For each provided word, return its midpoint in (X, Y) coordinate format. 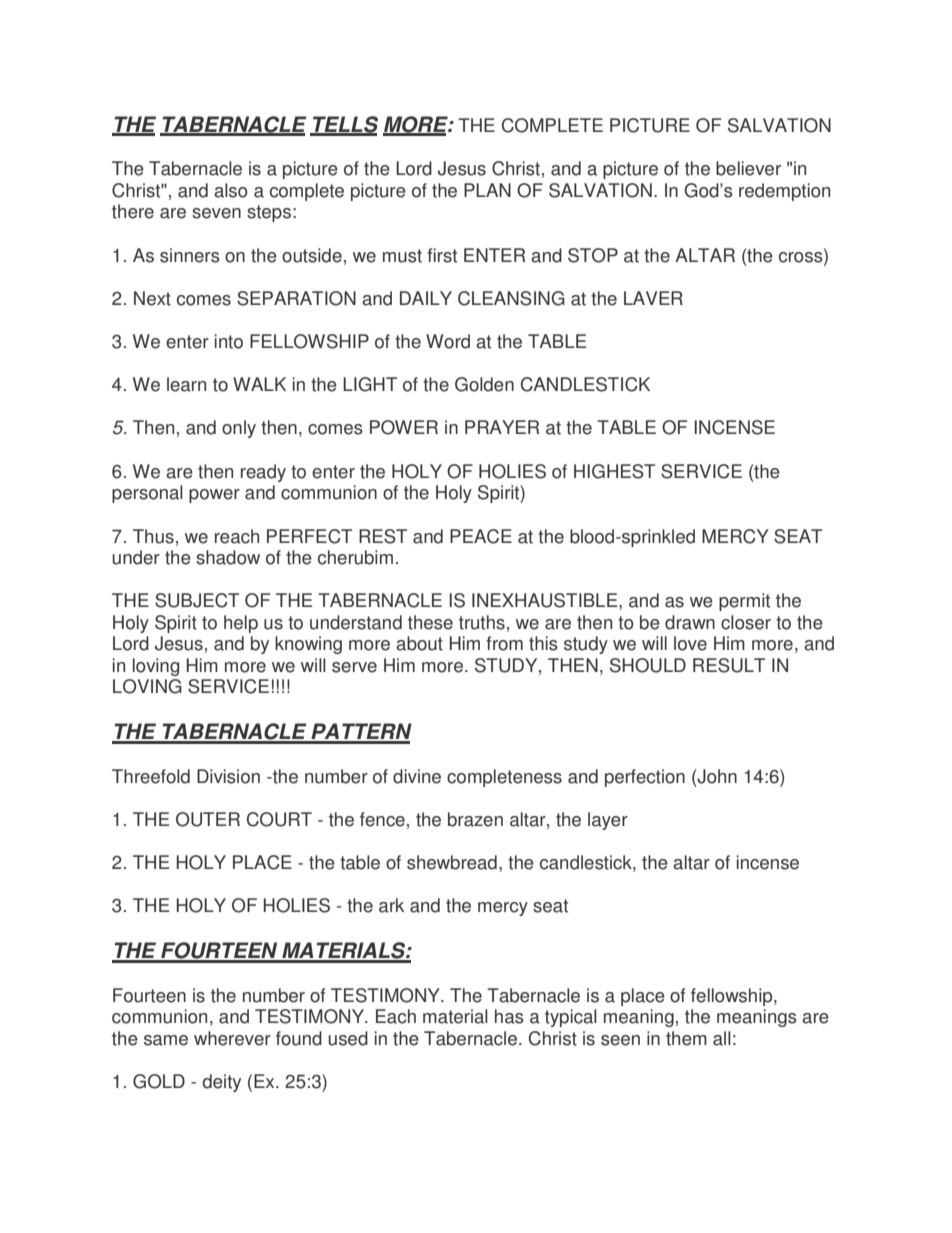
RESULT (729, 665)
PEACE (481, 536)
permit (744, 602)
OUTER (208, 819)
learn (186, 384)
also (231, 190)
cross (802, 256)
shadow (228, 557)
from (504, 643)
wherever (232, 1038)
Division (228, 776)
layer (608, 821)
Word (448, 341)
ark (391, 905)
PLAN (487, 190)
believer (748, 168)
